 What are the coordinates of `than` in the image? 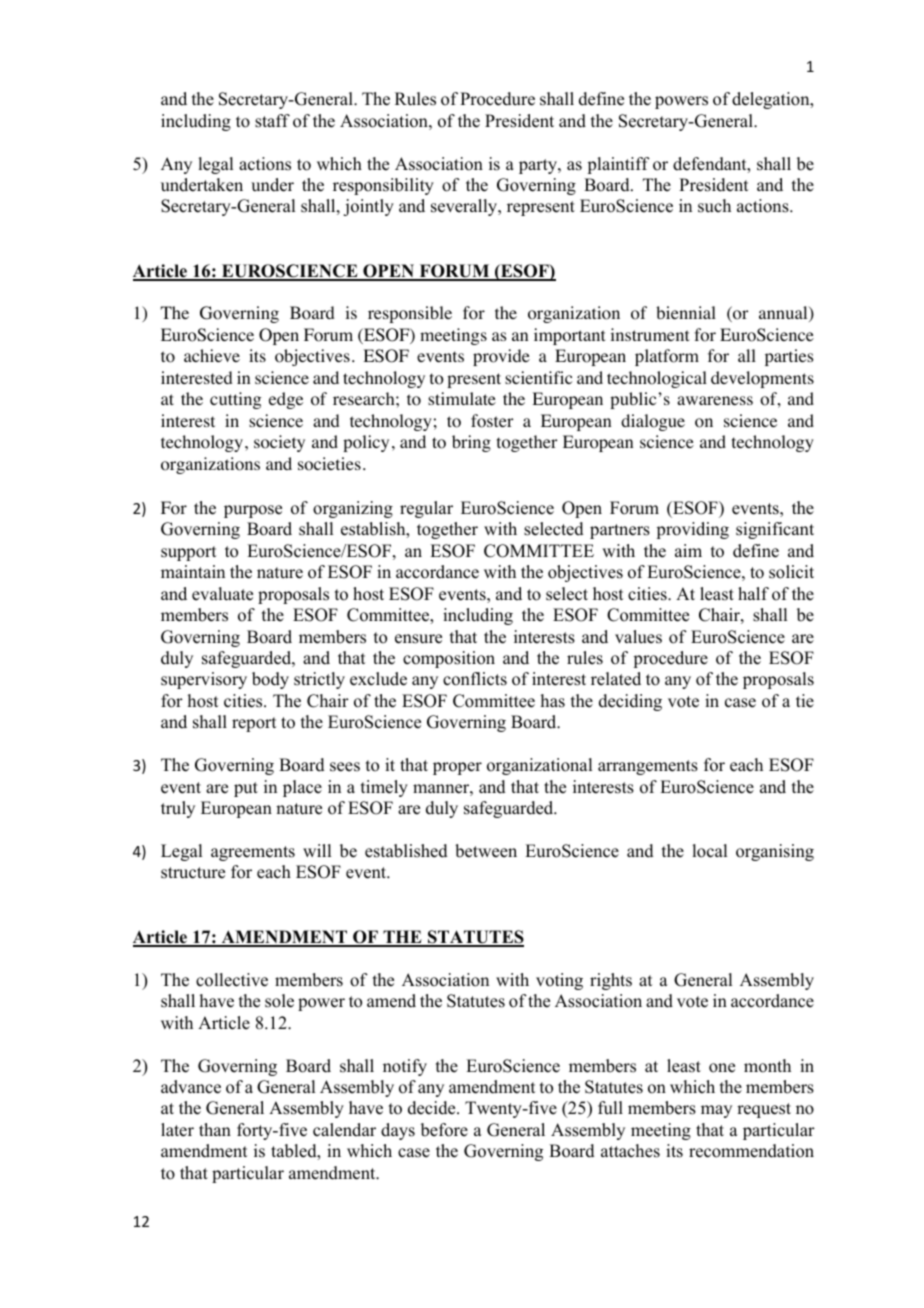 It's located at (215, 1129).
